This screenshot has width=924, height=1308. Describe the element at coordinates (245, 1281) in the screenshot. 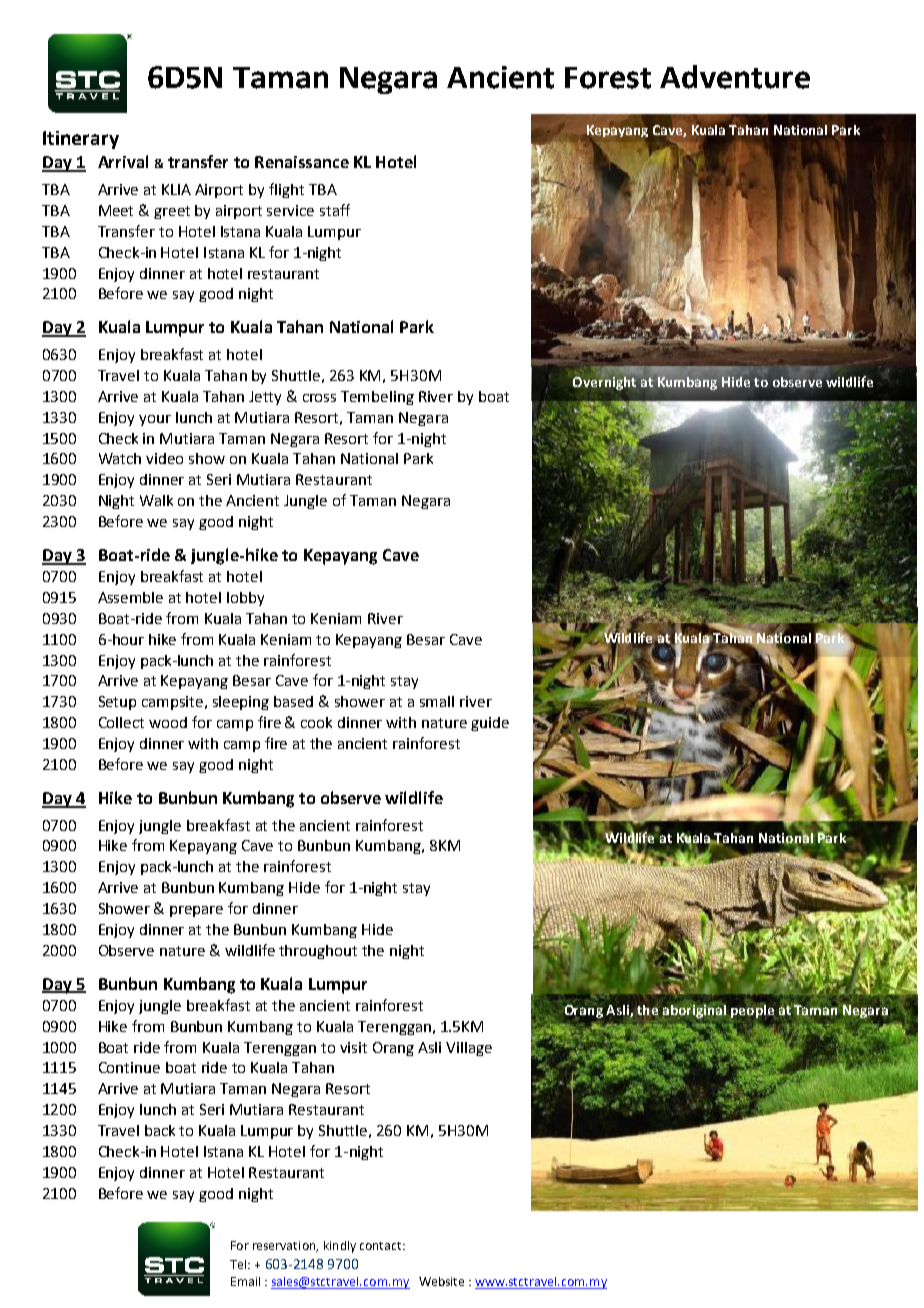

I see `Email` at that location.
